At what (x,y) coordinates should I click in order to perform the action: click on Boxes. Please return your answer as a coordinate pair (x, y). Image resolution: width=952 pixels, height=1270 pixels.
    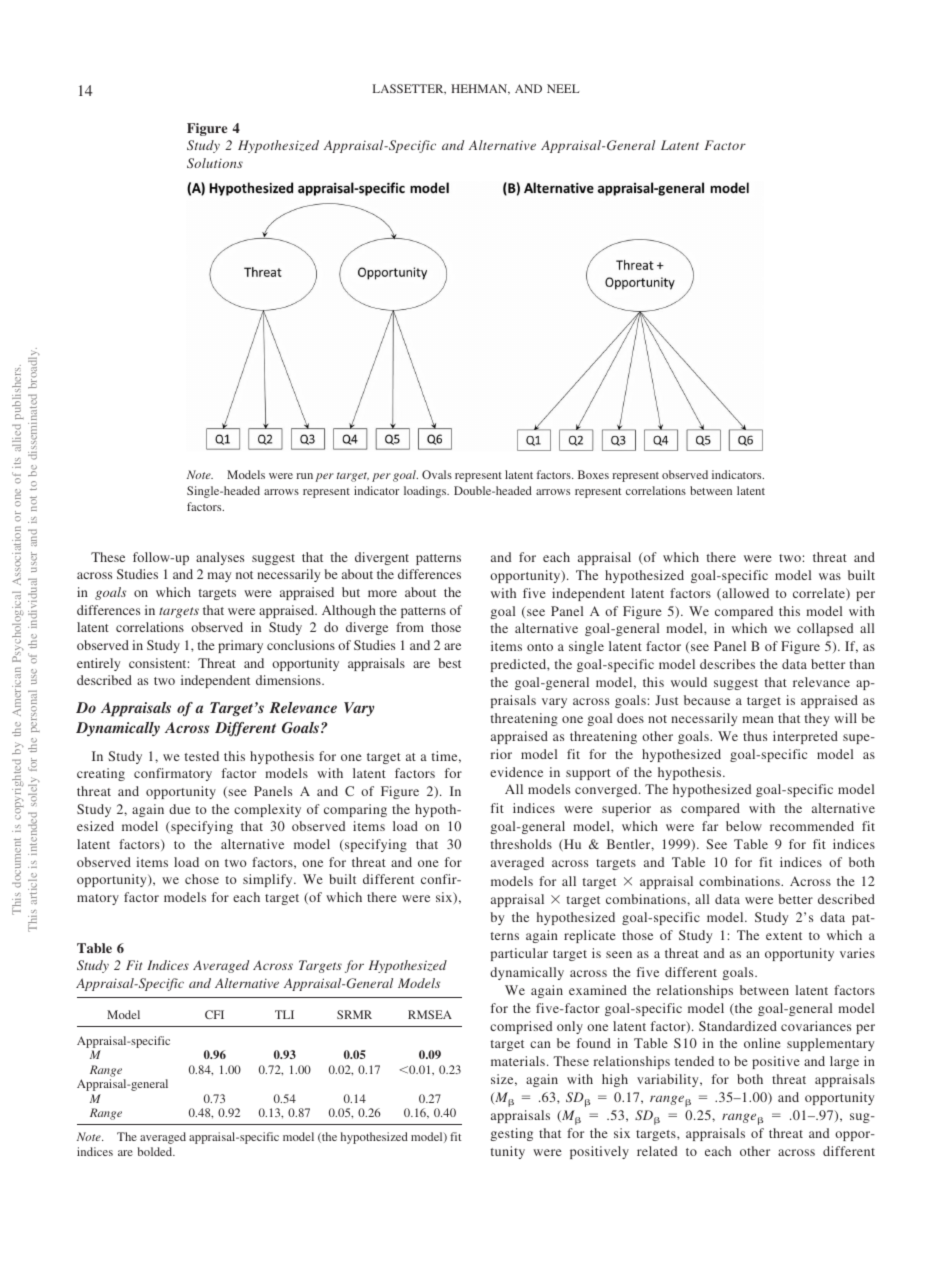
    Looking at the image, I should click on (593, 474).
